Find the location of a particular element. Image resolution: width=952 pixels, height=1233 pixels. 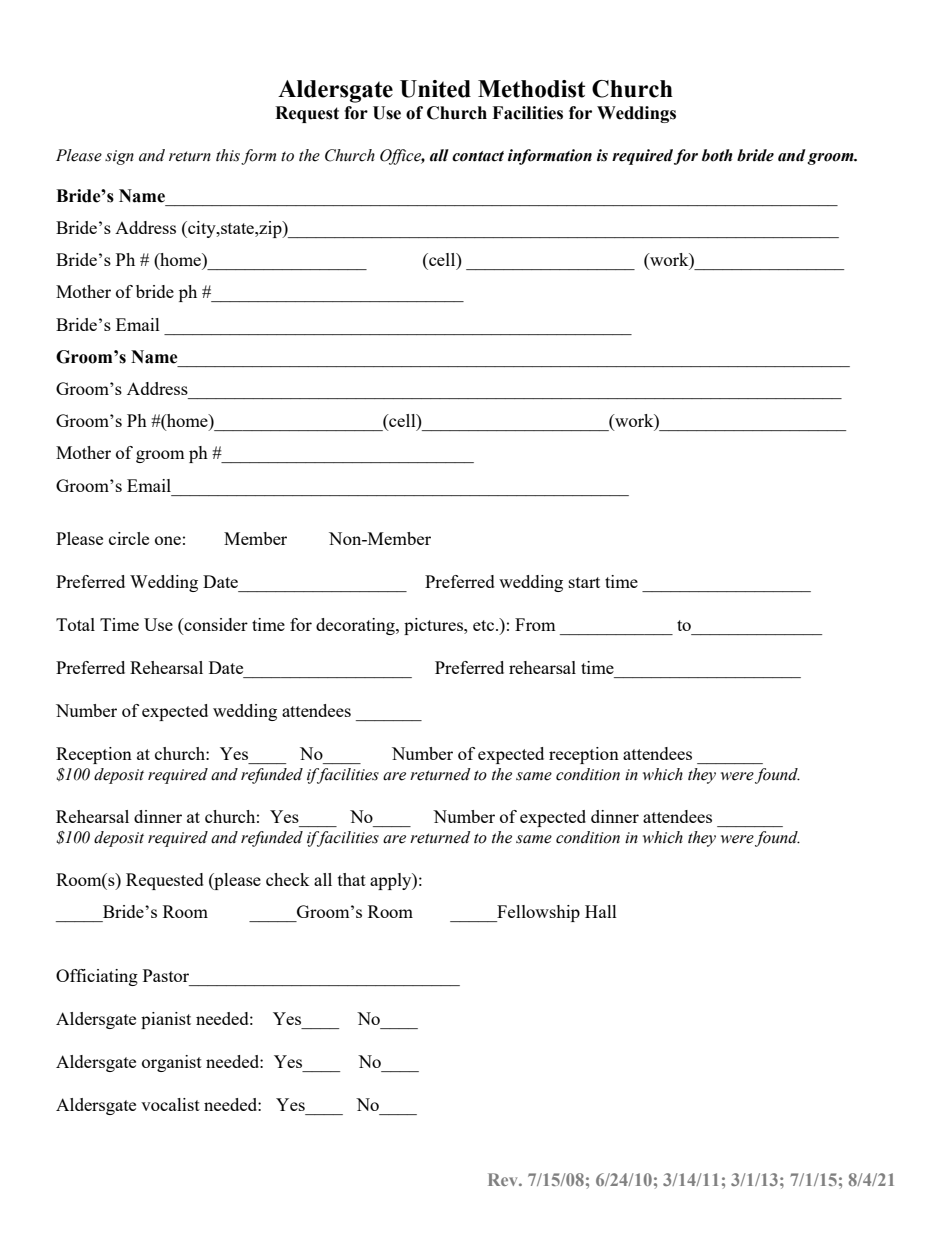

consider is located at coordinates (215, 626).
